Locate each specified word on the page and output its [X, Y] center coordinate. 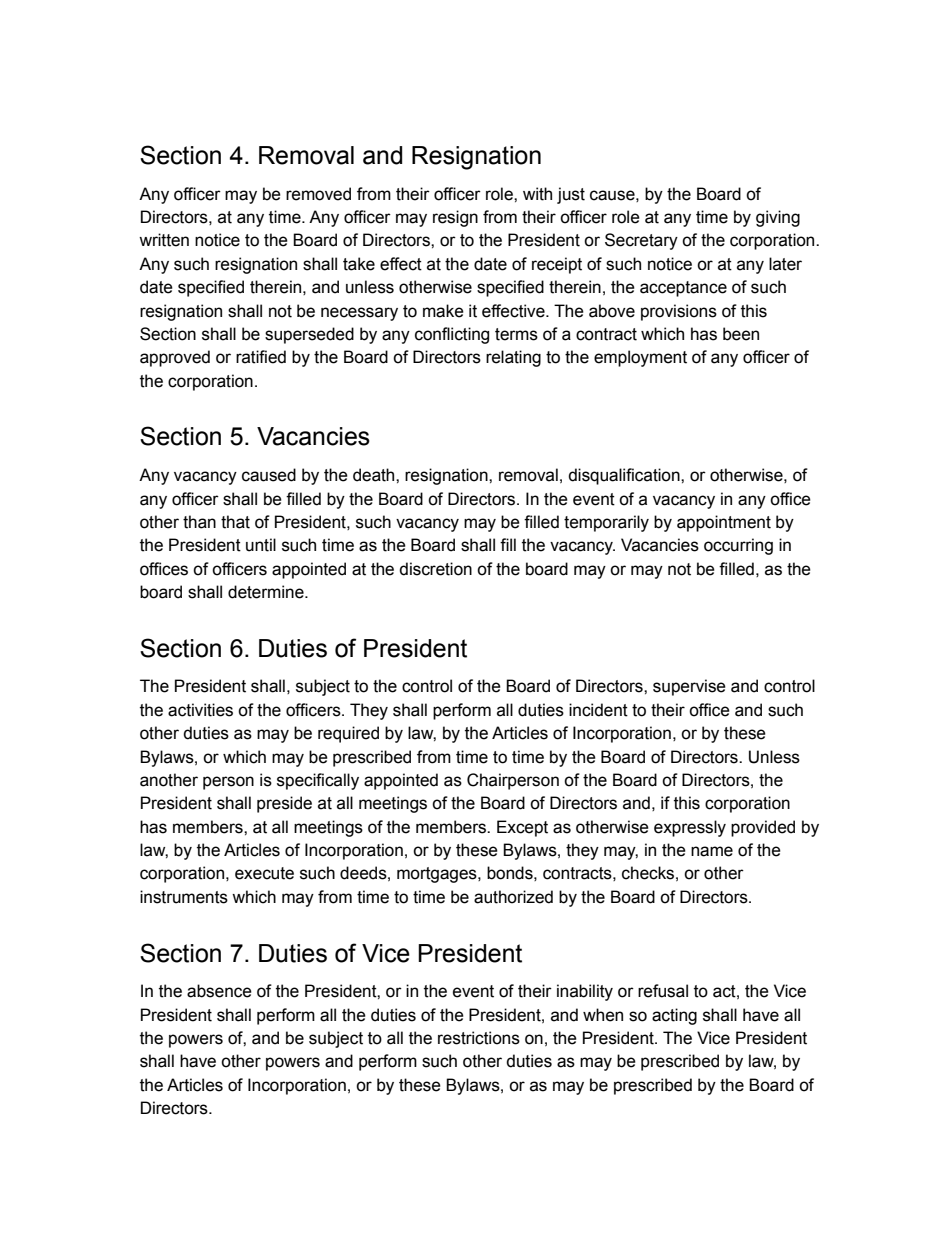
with [537, 194]
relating [513, 358]
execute [264, 873]
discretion [435, 569]
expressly [690, 828]
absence [219, 991]
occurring [738, 546]
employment [640, 358]
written [164, 240]
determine [267, 592]
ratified [261, 357]
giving [778, 218]
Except [522, 828]
